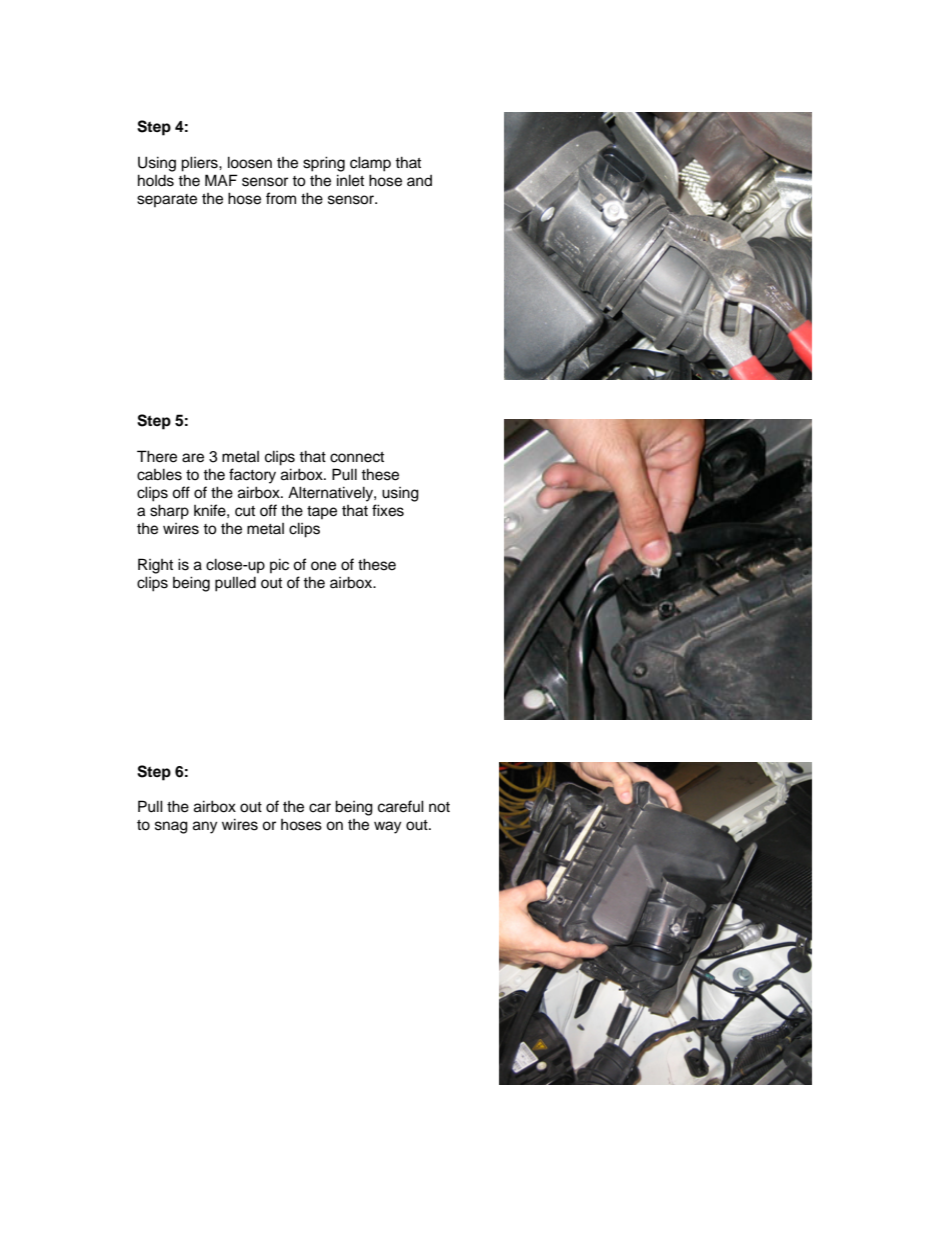 This screenshot has height=1233, width=952. I want to click on There, so click(157, 456).
